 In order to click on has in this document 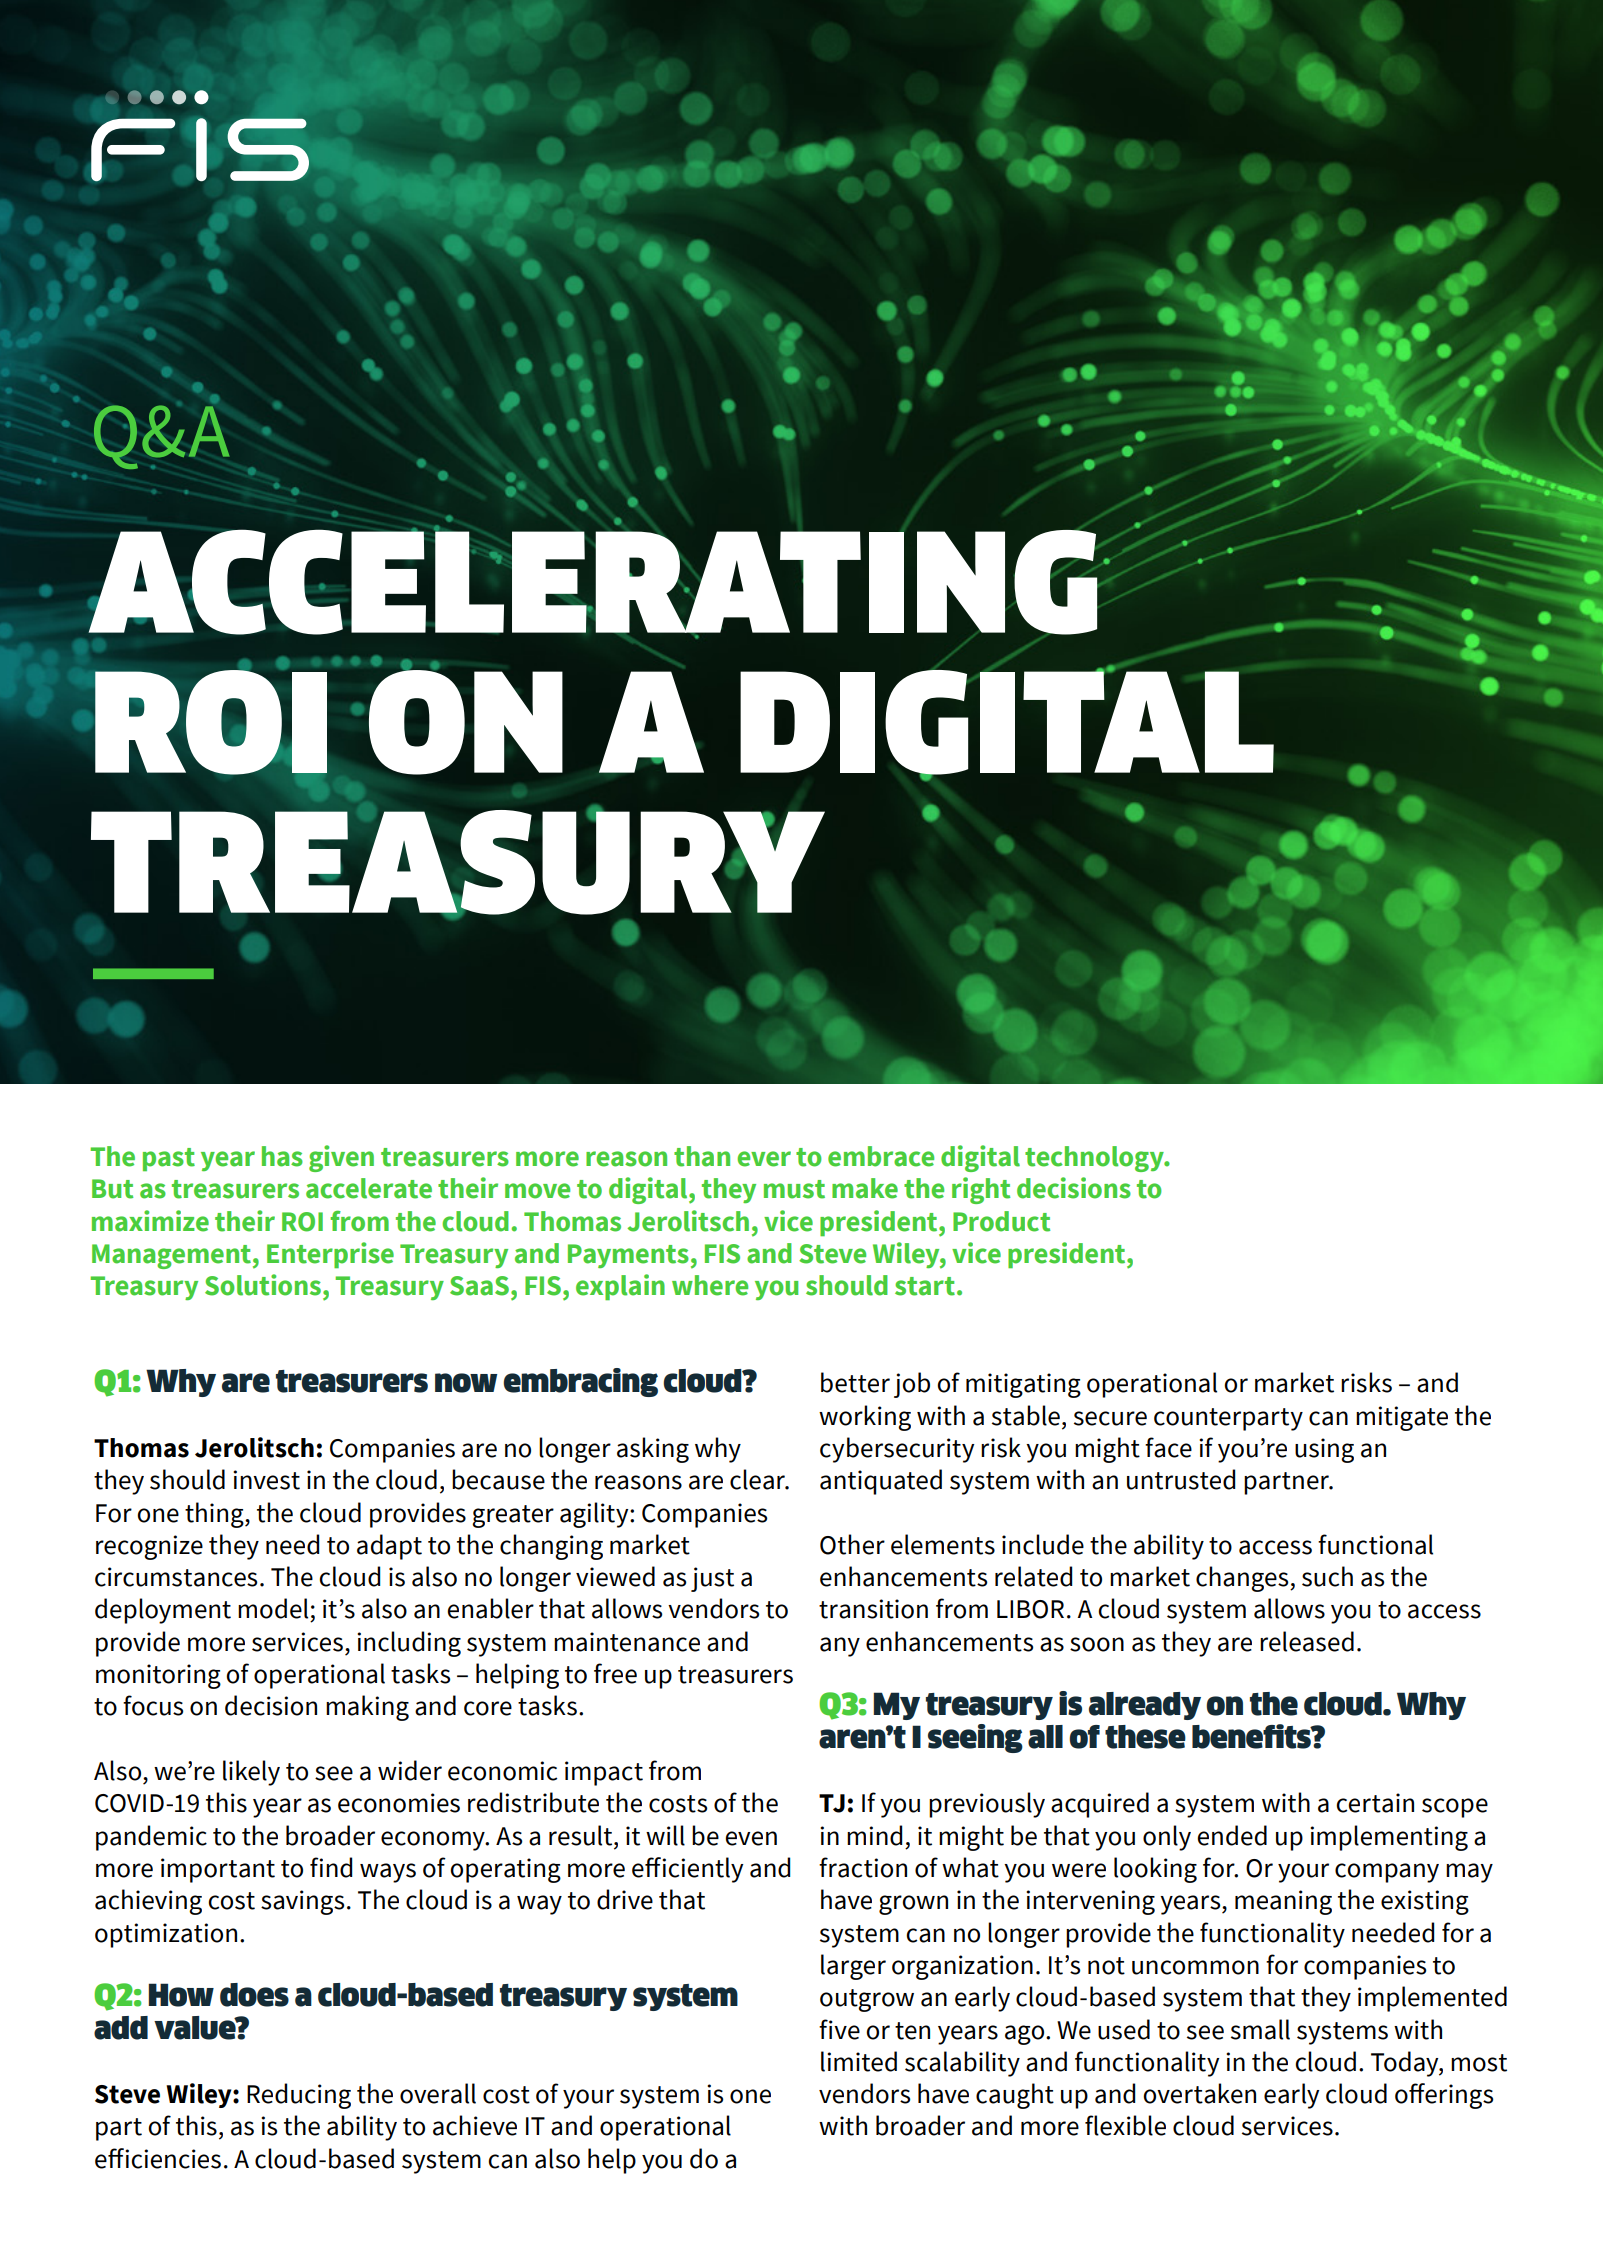, I will do `click(282, 1156)`.
